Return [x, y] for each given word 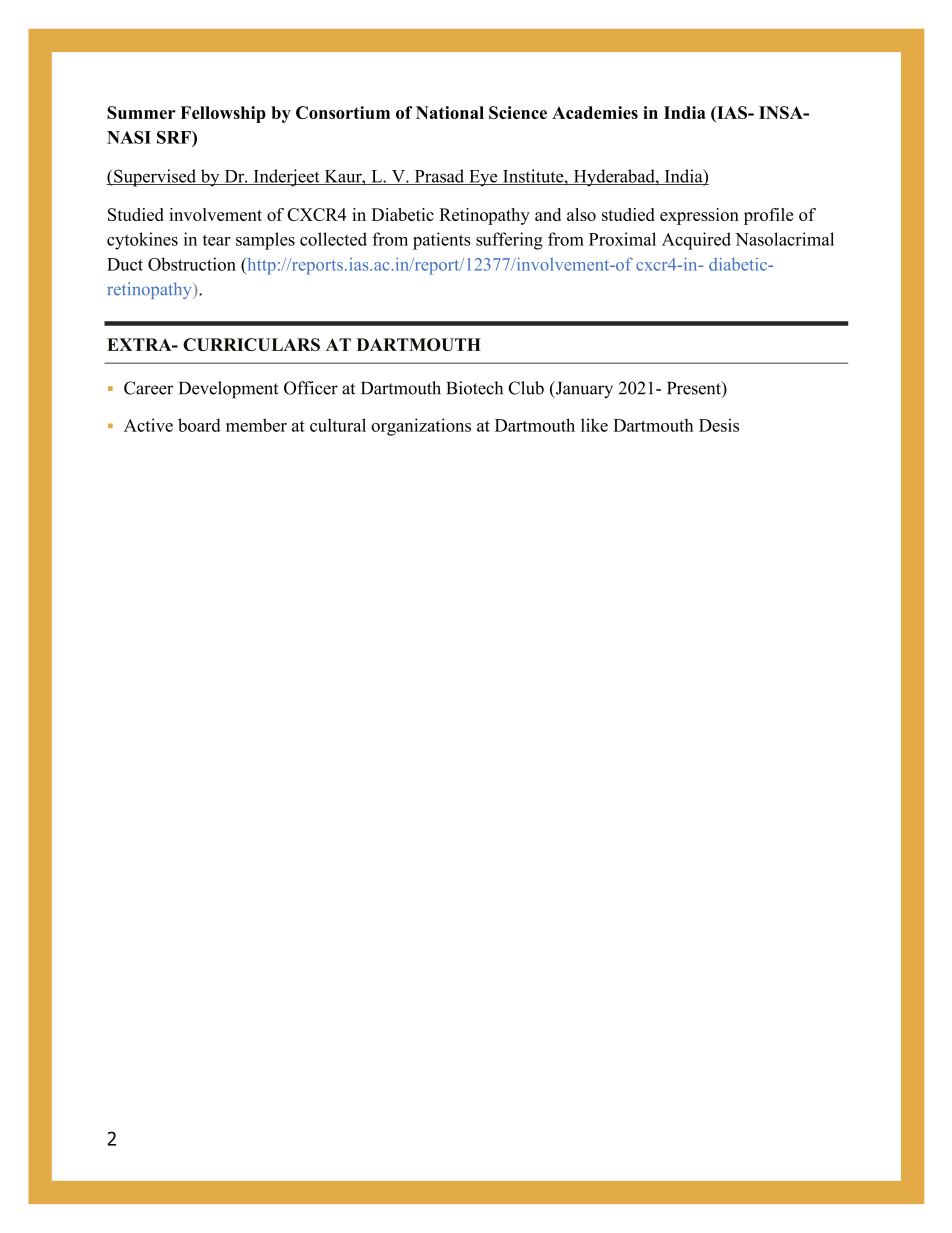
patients [442, 241]
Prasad [439, 177]
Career [148, 388]
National [450, 112]
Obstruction [192, 264]
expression [699, 216]
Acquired [696, 241]
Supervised [155, 178]
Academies [595, 112]
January [583, 389]
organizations [421, 427]
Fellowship [223, 114]
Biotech [475, 388]
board [199, 425]
